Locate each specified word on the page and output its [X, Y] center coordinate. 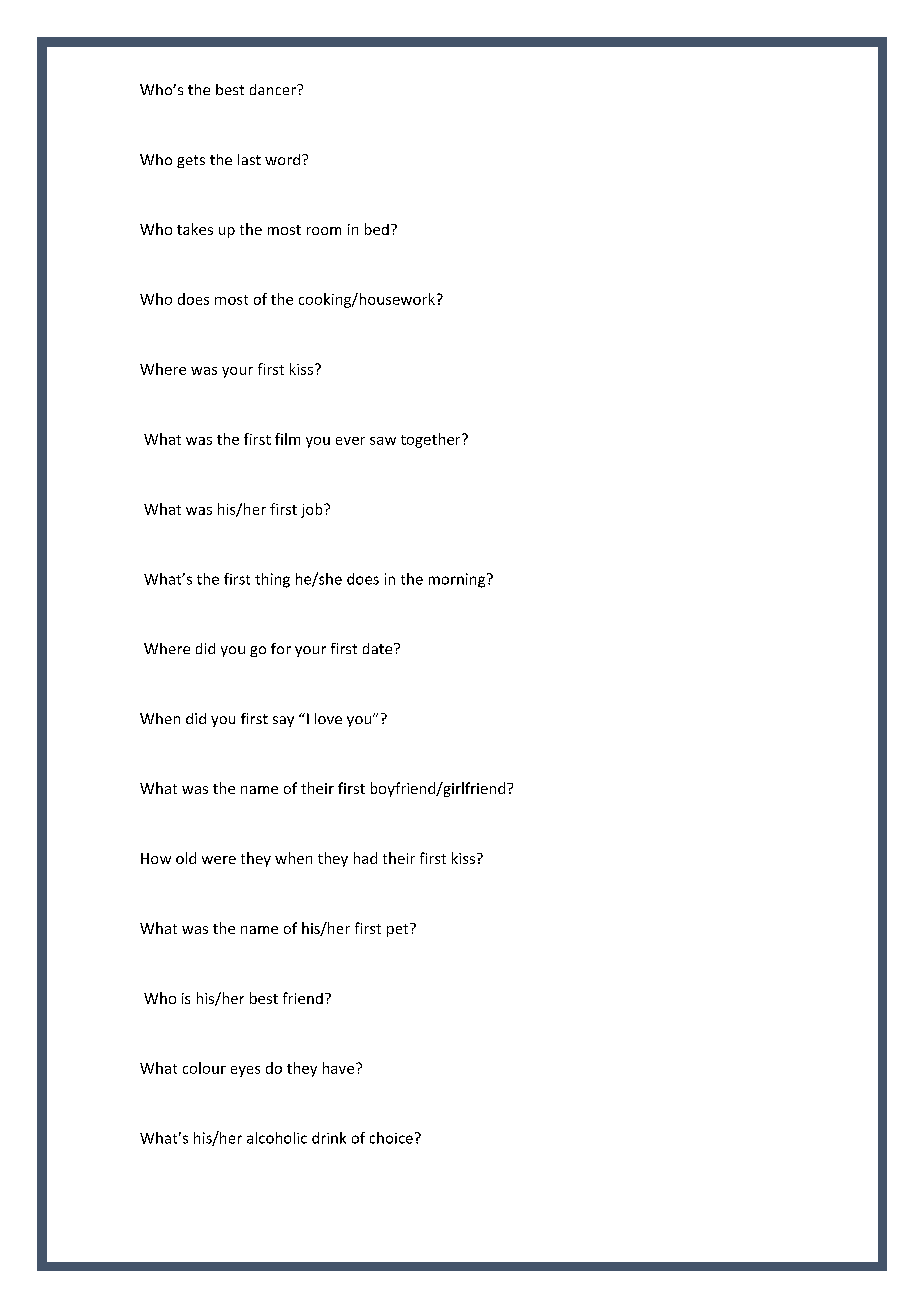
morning [458, 580]
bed [377, 229]
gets [191, 161]
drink [329, 1138]
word [282, 159]
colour [204, 1068]
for [281, 648]
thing [272, 580]
